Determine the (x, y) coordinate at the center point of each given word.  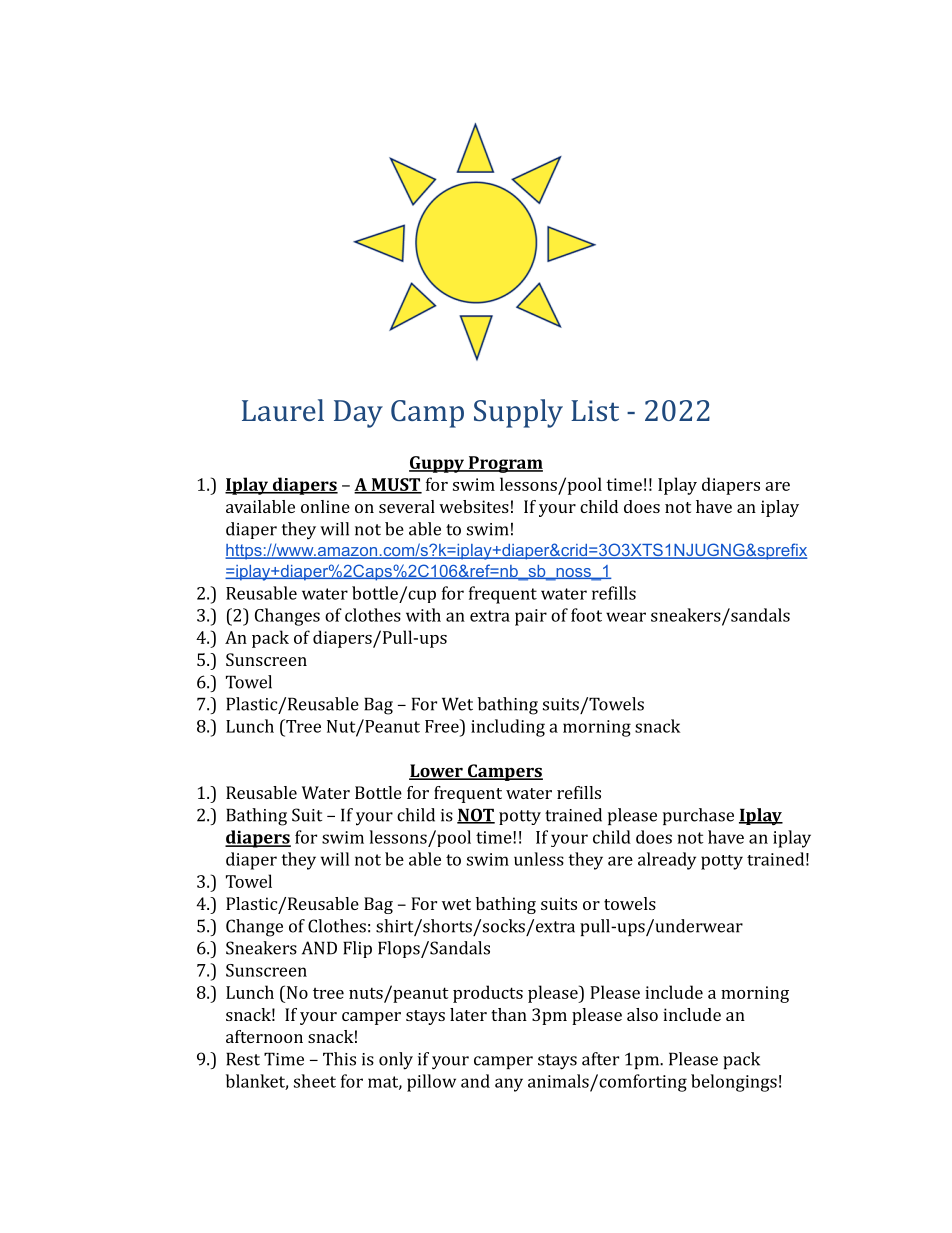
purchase (698, 816)
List (595, 410)
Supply (518, 413)
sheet (315, 1081)
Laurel (283, 410)
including (508, 728)
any (509, 1085)
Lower (437, 771)
